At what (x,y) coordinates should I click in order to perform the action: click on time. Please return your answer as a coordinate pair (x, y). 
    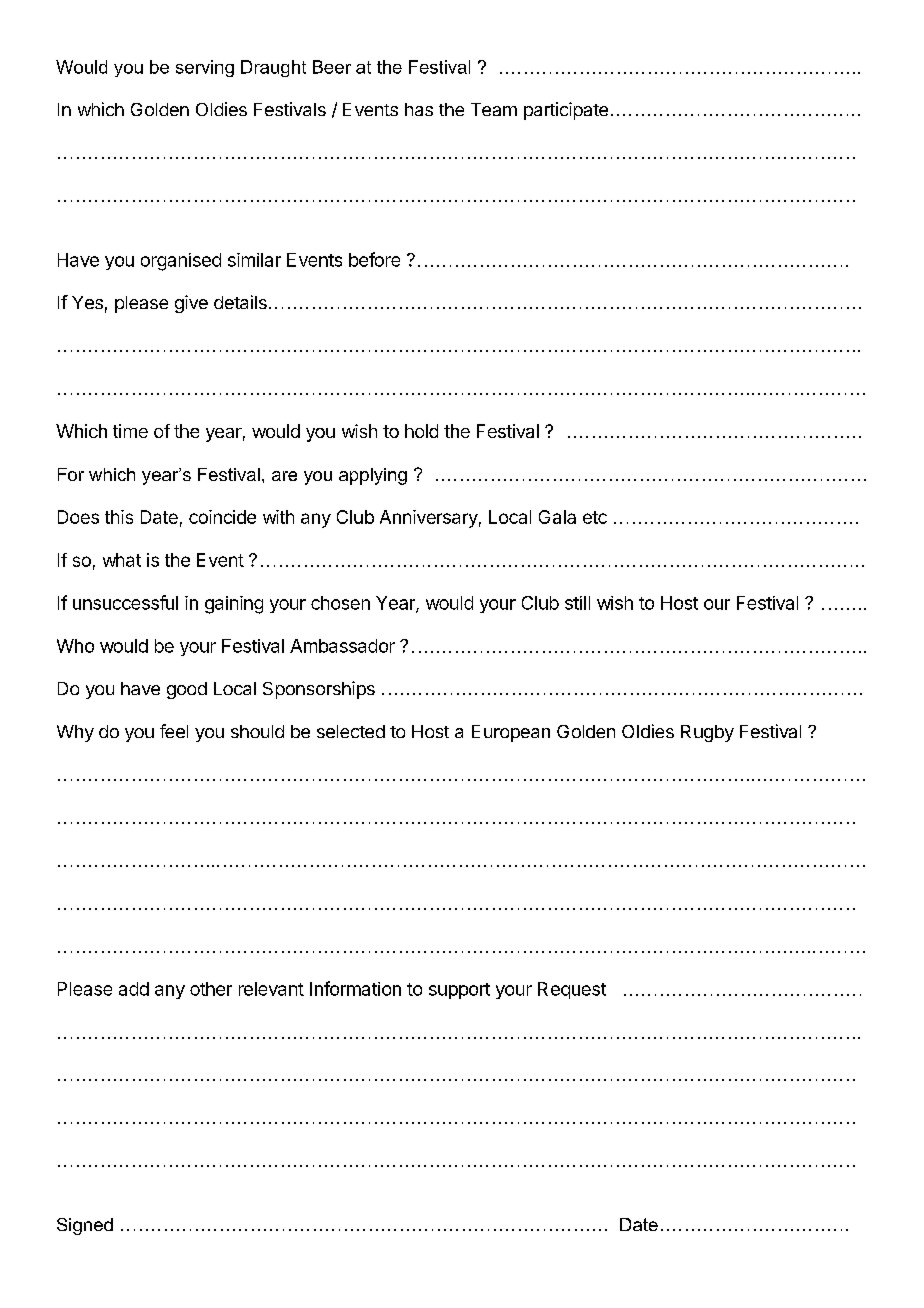
    Looking at the image, I should click on (130, 431).
